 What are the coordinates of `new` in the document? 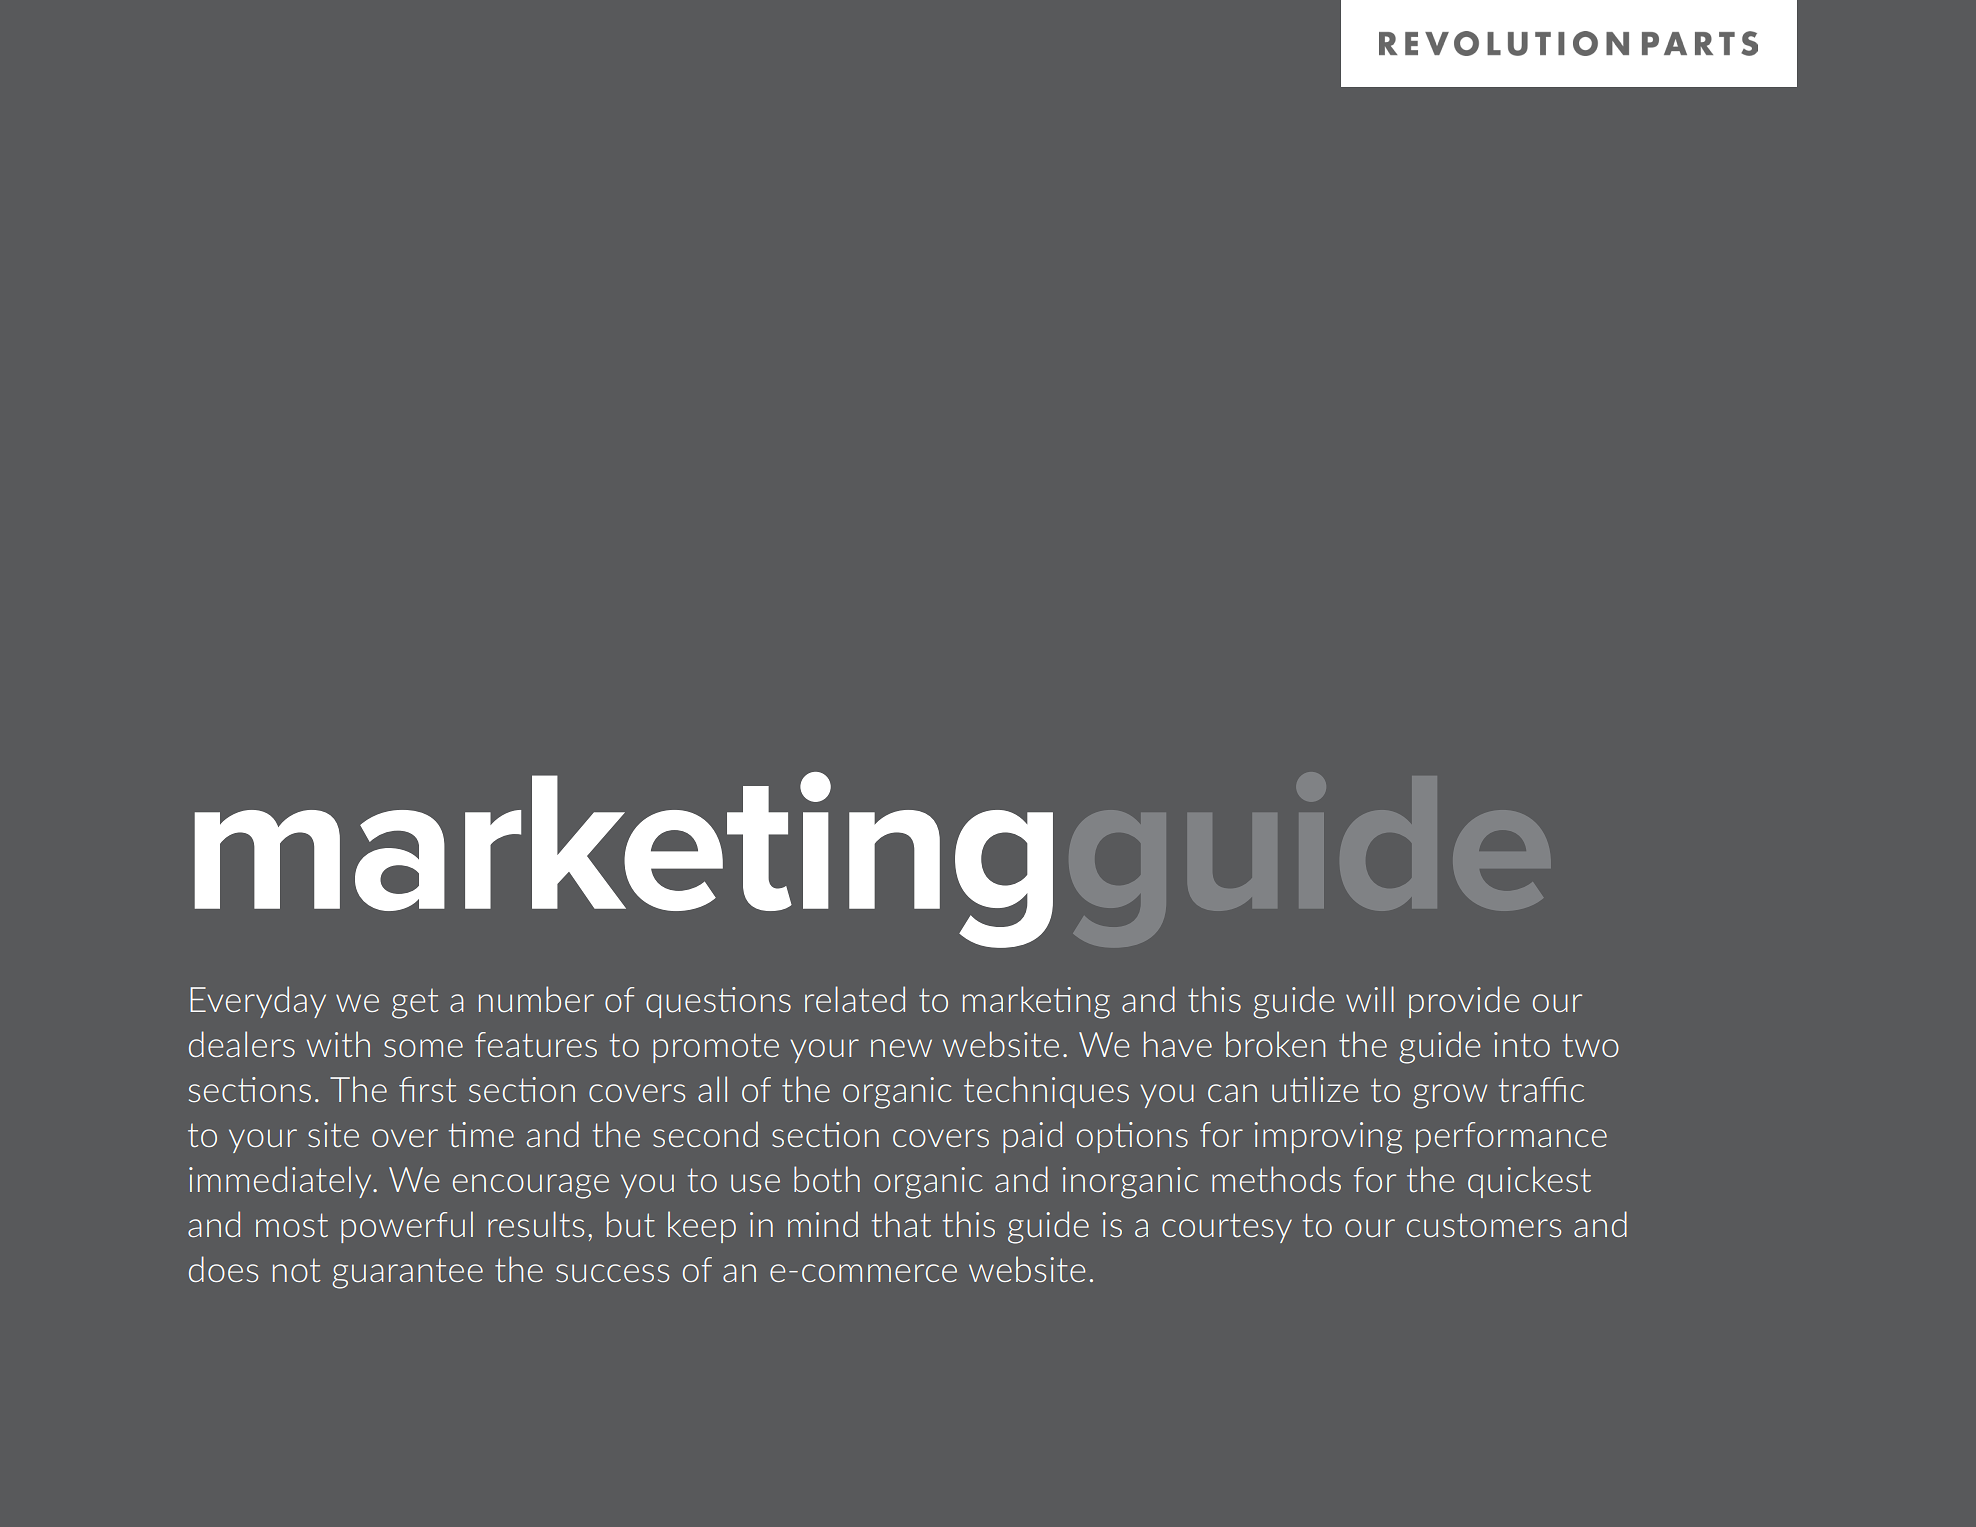 It's located at (901, 1048).
